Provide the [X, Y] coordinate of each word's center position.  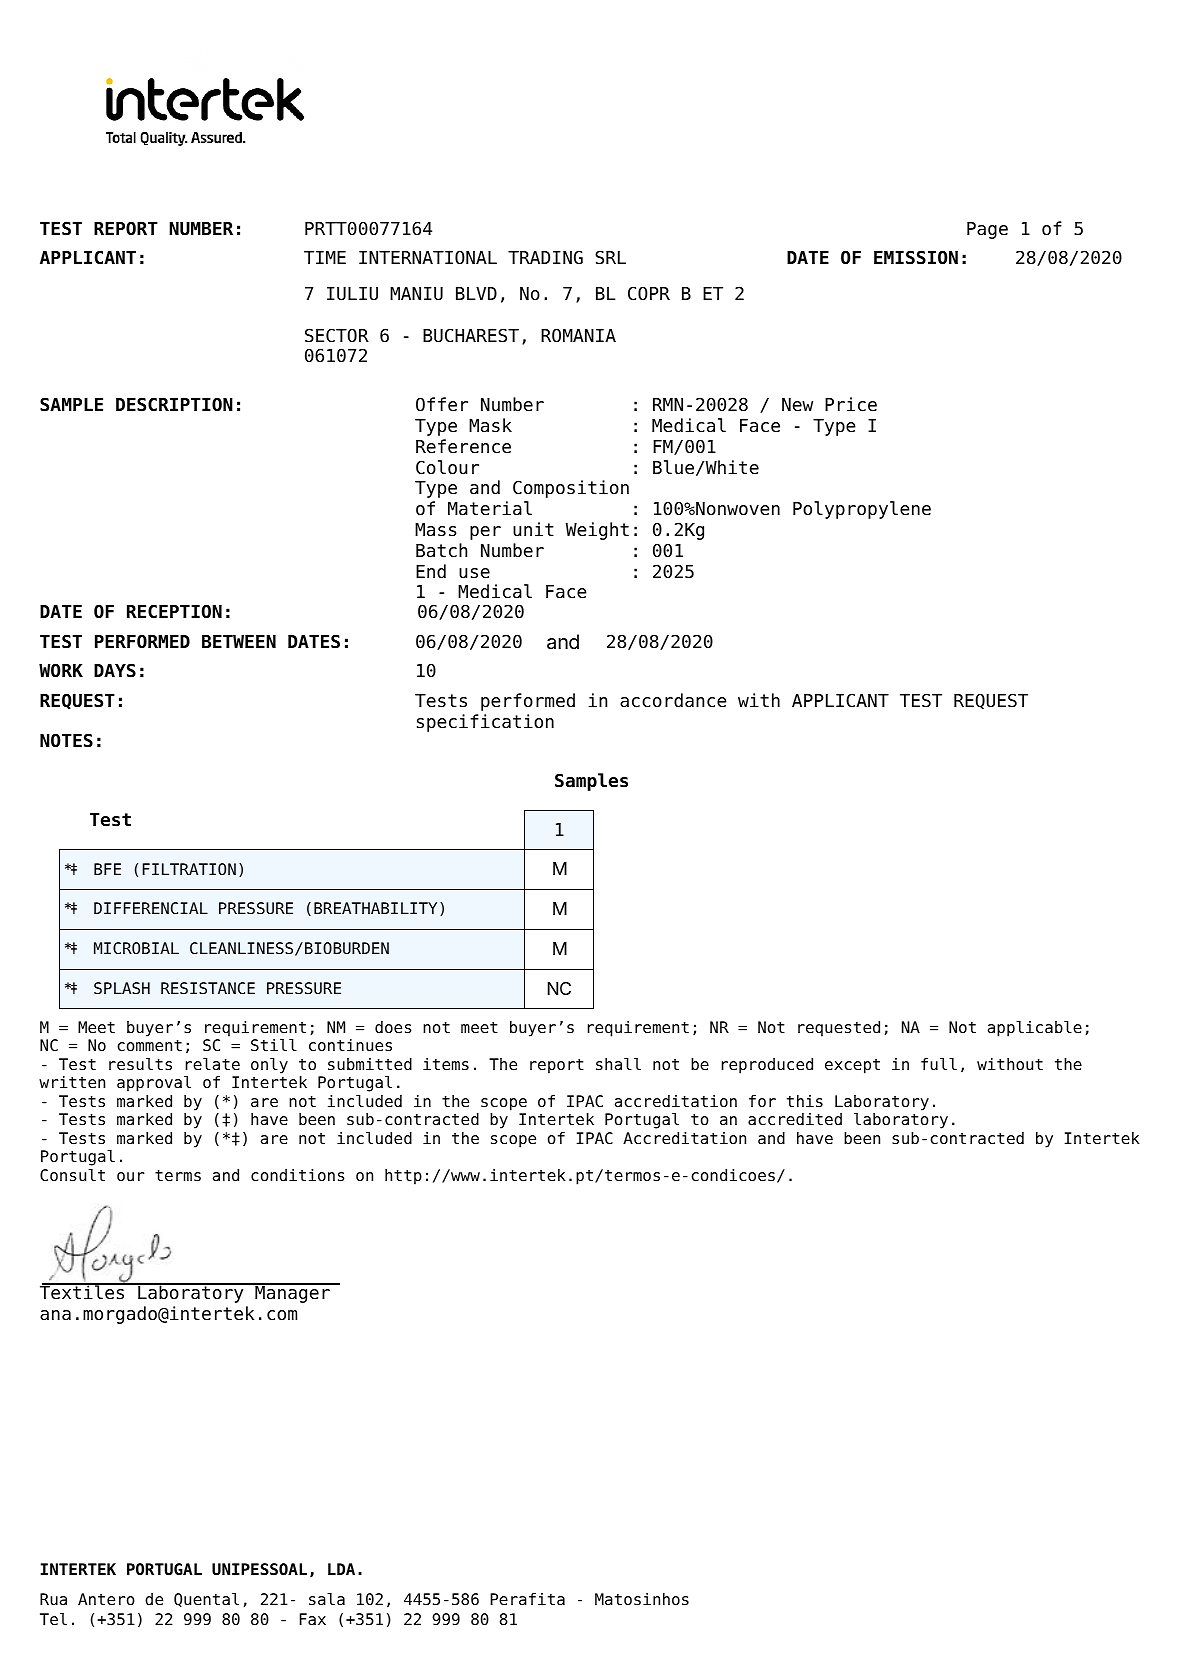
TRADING [545, 257]
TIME [325, 257]
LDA [341, 1569]
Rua [53, 1599]
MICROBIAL [136, 948]
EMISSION [916, 257]
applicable [1035, 1029]
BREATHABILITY [375, 908]
